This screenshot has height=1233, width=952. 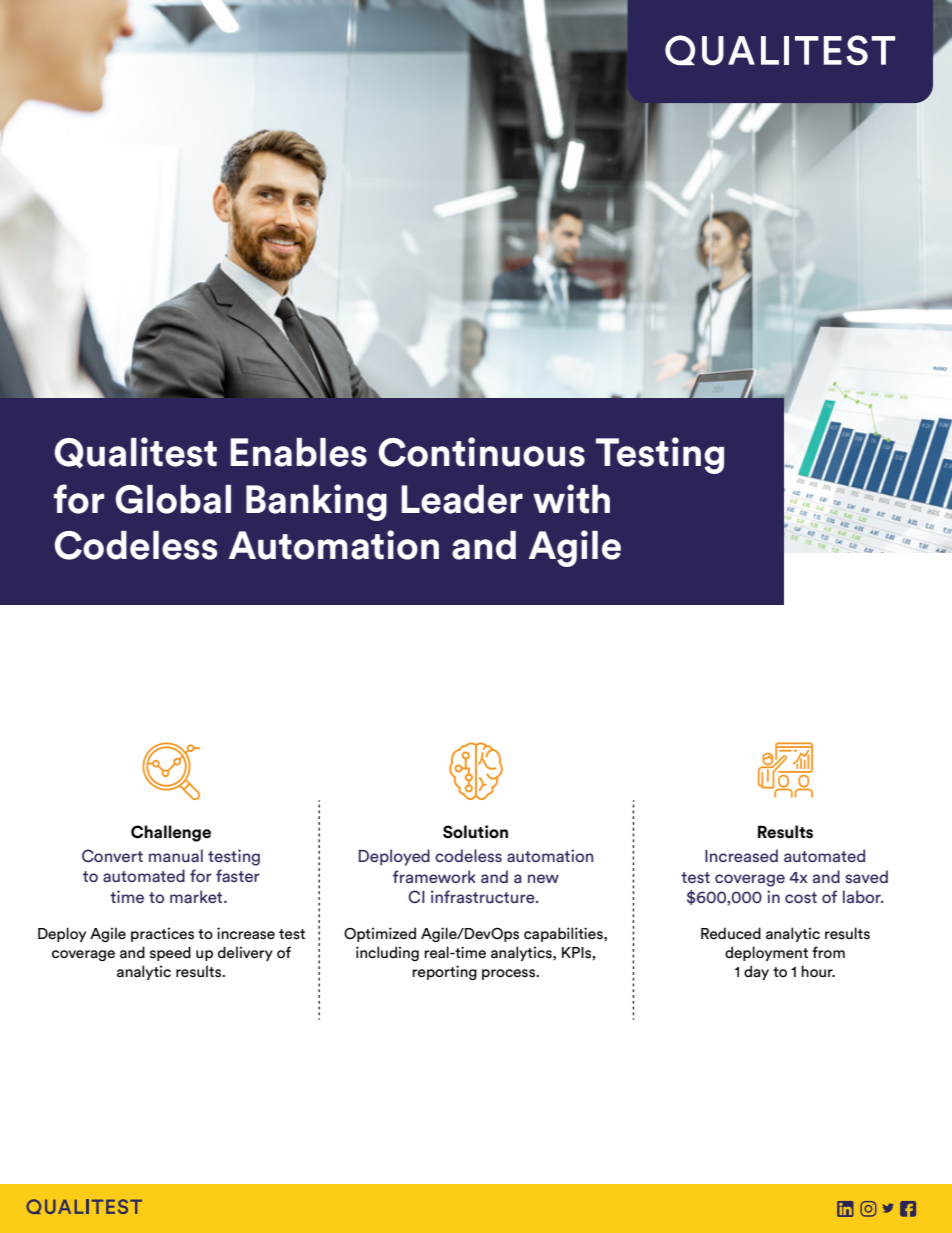 I want to click on process, so click(x=509, y=974).
